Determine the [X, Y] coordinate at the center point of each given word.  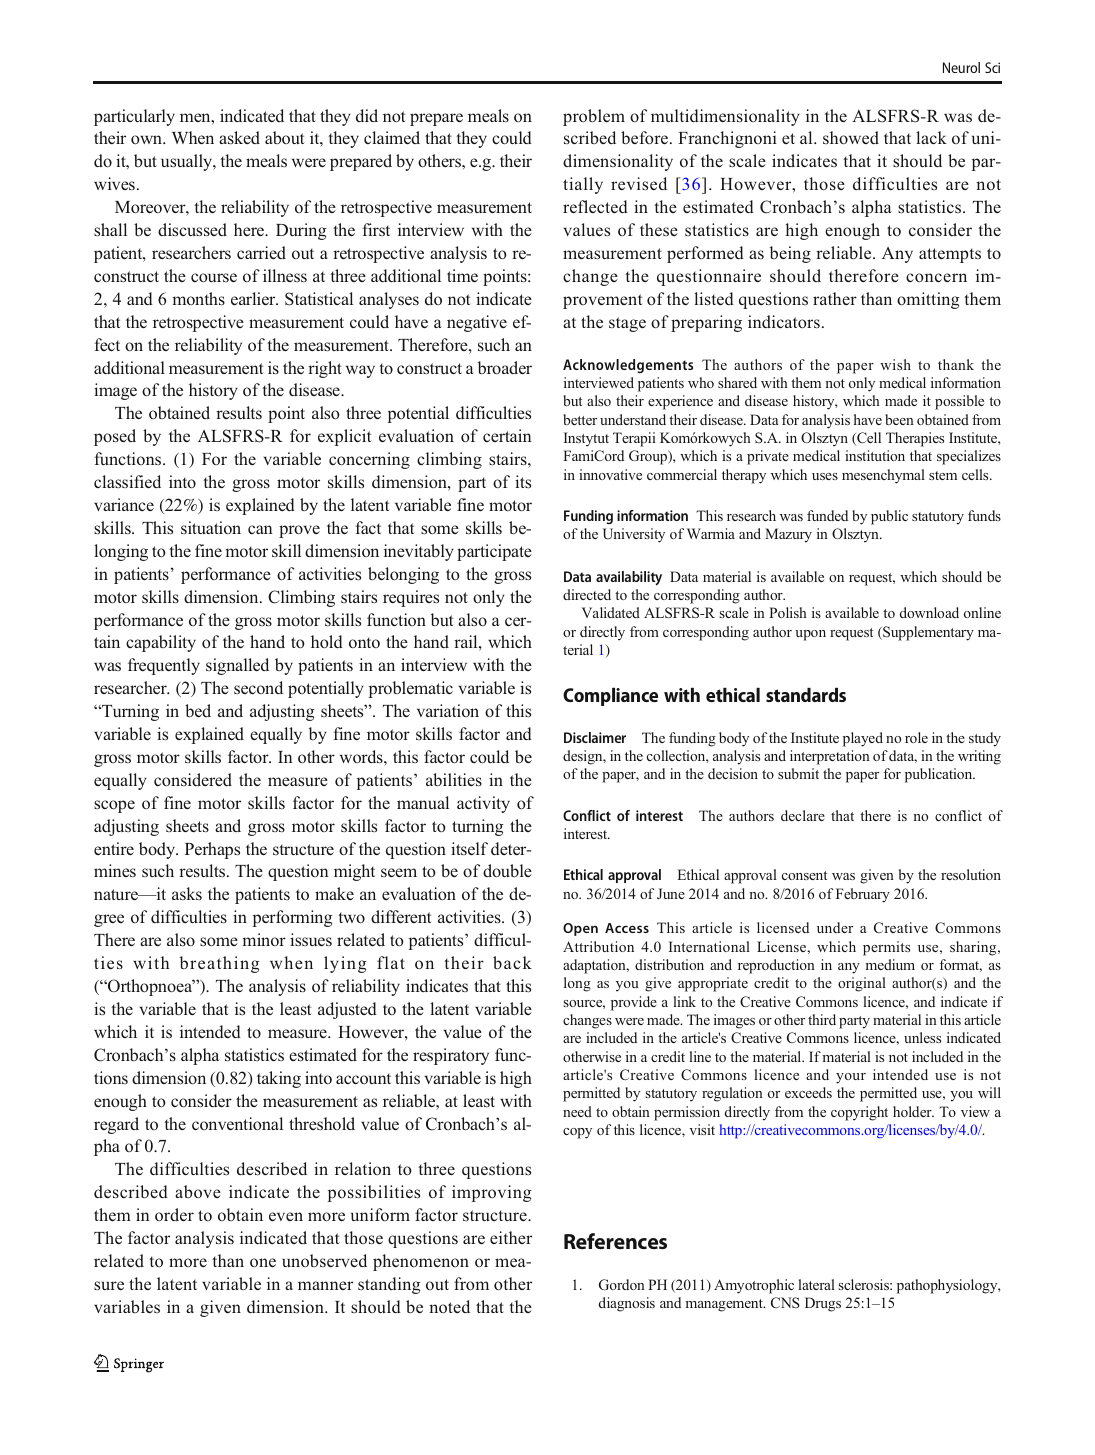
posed [115, 437]
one [263, 1262]
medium [890, 964]
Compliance [610, 697]
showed [851, 138]
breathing [220, 964]
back [512, 962]
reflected [595, 206]
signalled [237, 666]
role [916, 737]
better [580, 419]
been [899, 419]
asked [239, 137]
